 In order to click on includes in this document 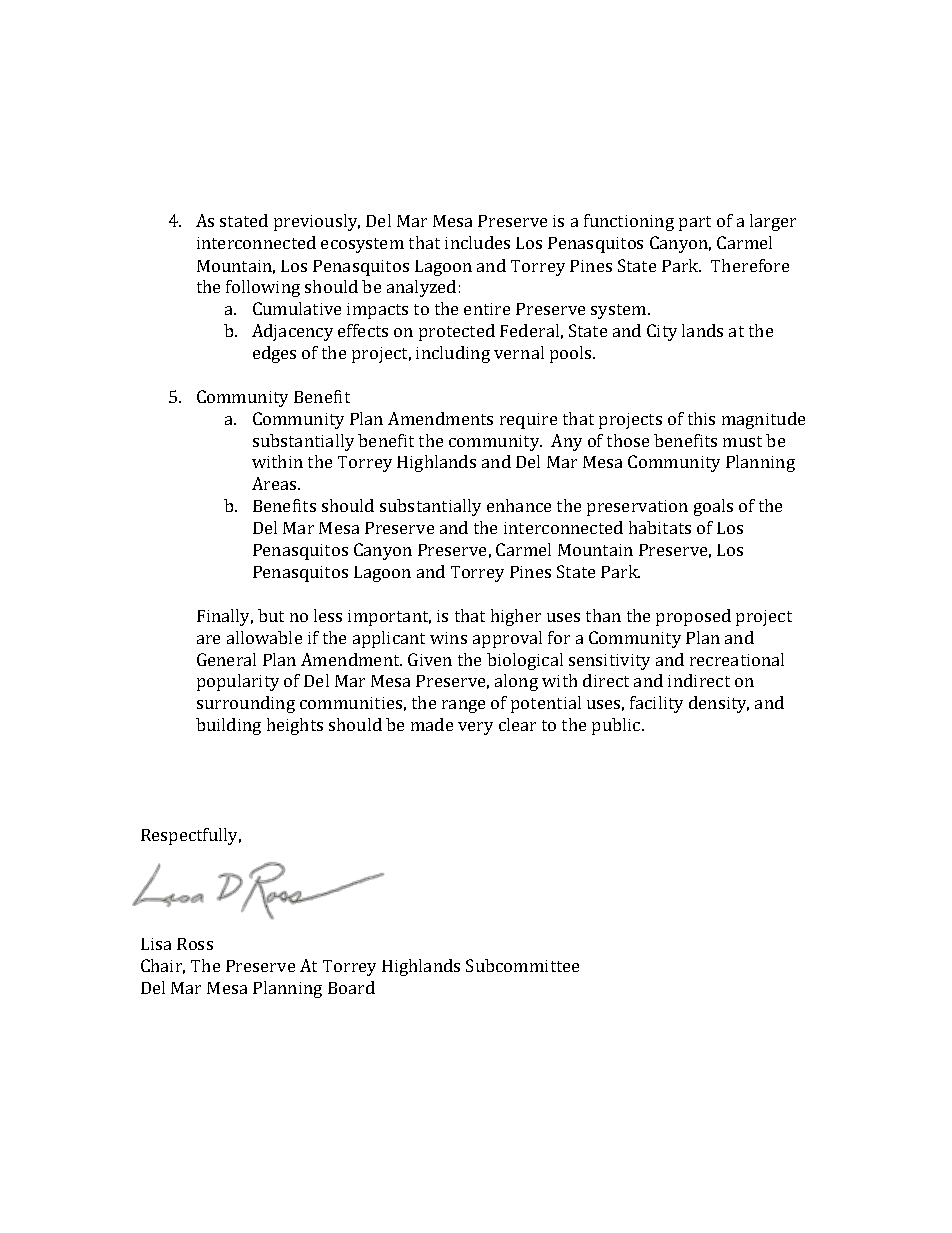, I will do `click(477, 242)`.
